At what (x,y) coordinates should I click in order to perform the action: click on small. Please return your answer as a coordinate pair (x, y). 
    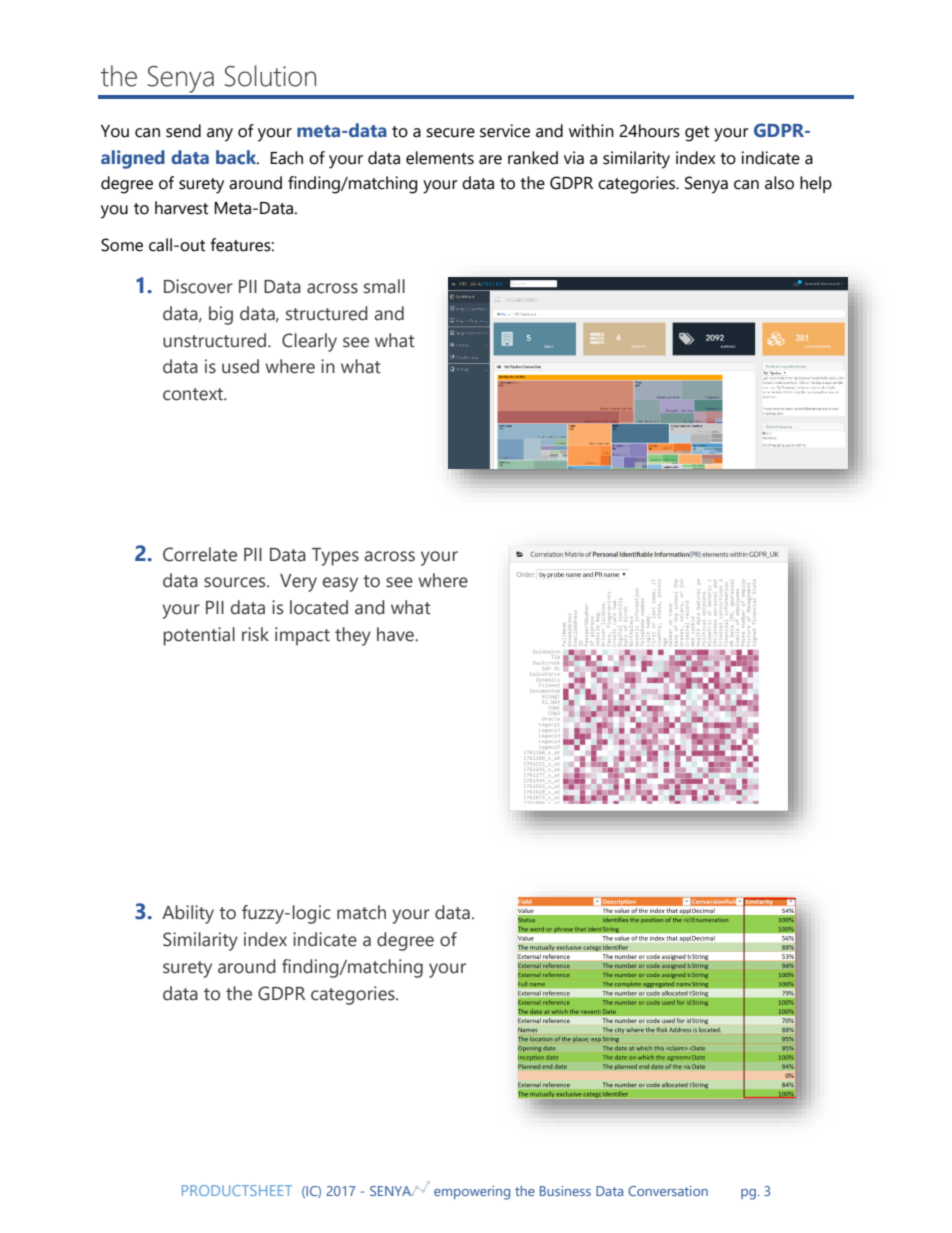
    Looking at the image, I should click on (384, 286).
